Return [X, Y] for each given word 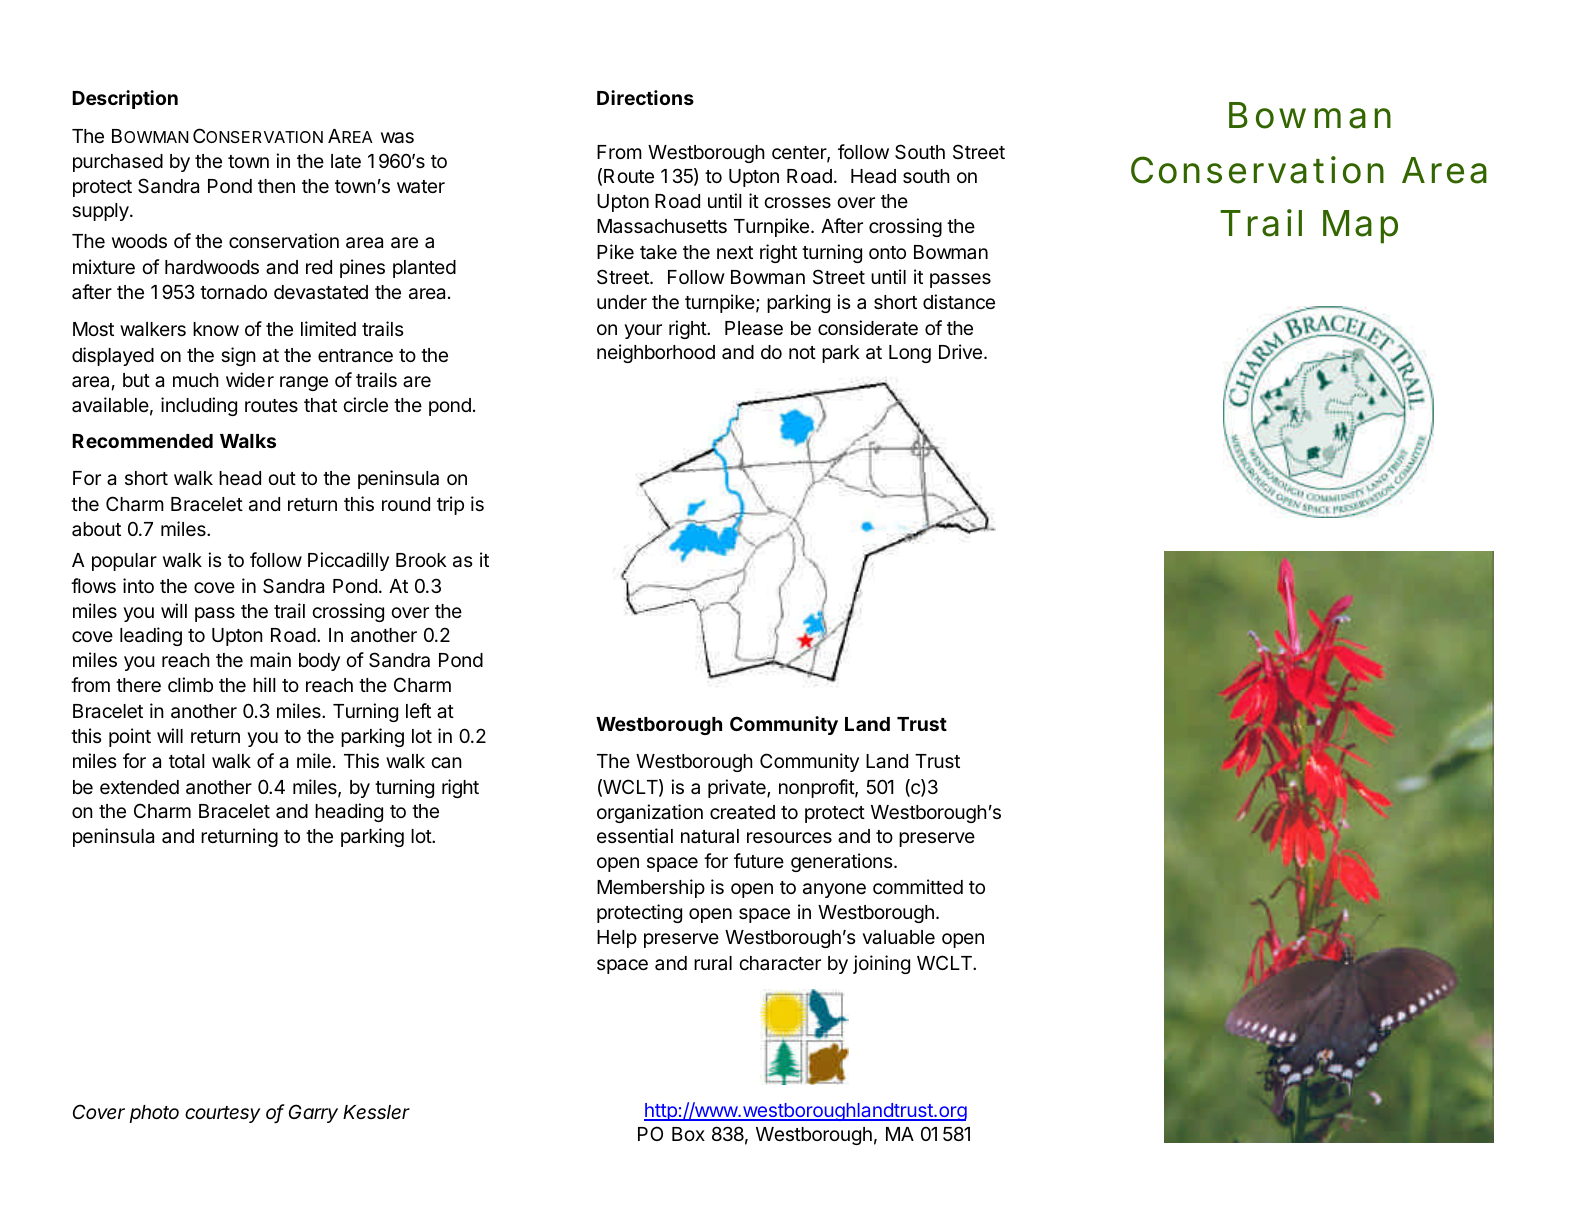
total [187, 761]
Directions [645, 97]
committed [918, 886]
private [738, 788]
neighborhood [656, 353]
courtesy [223, 1114]
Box [688, 1134]
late [346, 161]
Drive [960, 351]
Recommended [142, 441]
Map [1360, 227]
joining [881, 964]
